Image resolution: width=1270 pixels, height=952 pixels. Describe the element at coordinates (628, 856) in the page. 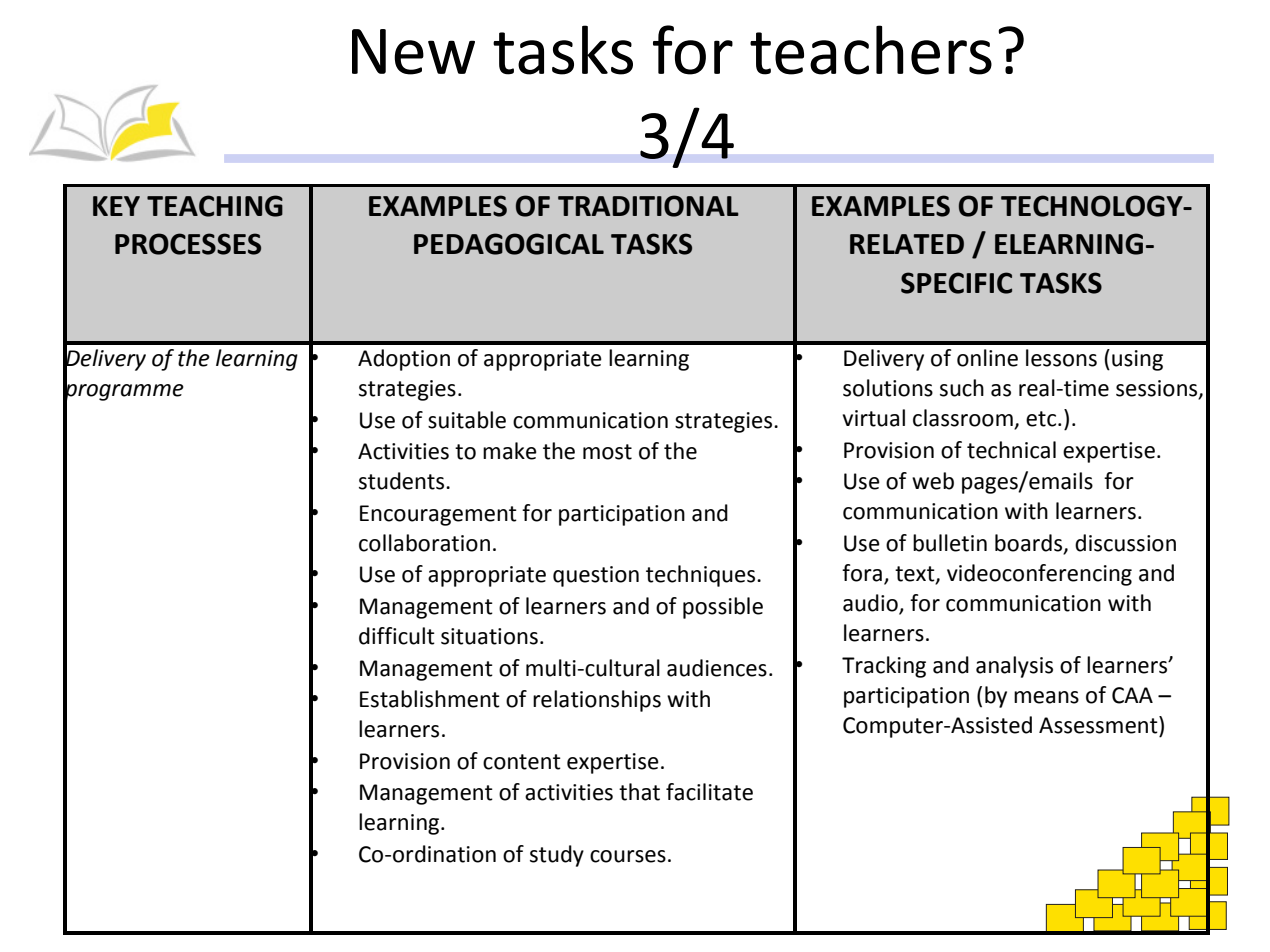

I see `courses` at that location.
